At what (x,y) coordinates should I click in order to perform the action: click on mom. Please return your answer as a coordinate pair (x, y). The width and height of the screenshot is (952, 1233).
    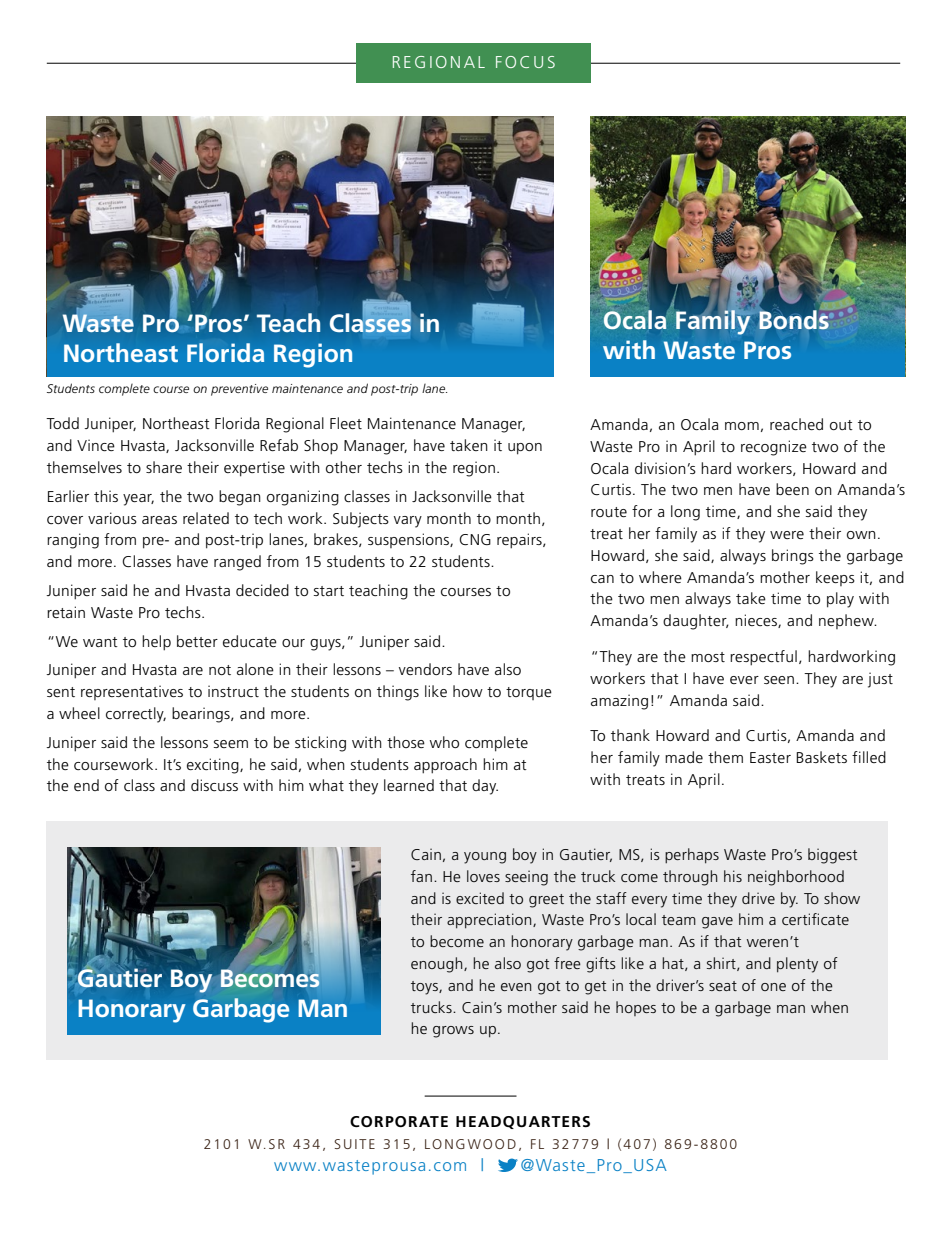
    Looking at the image, I should click on (742, 426).
